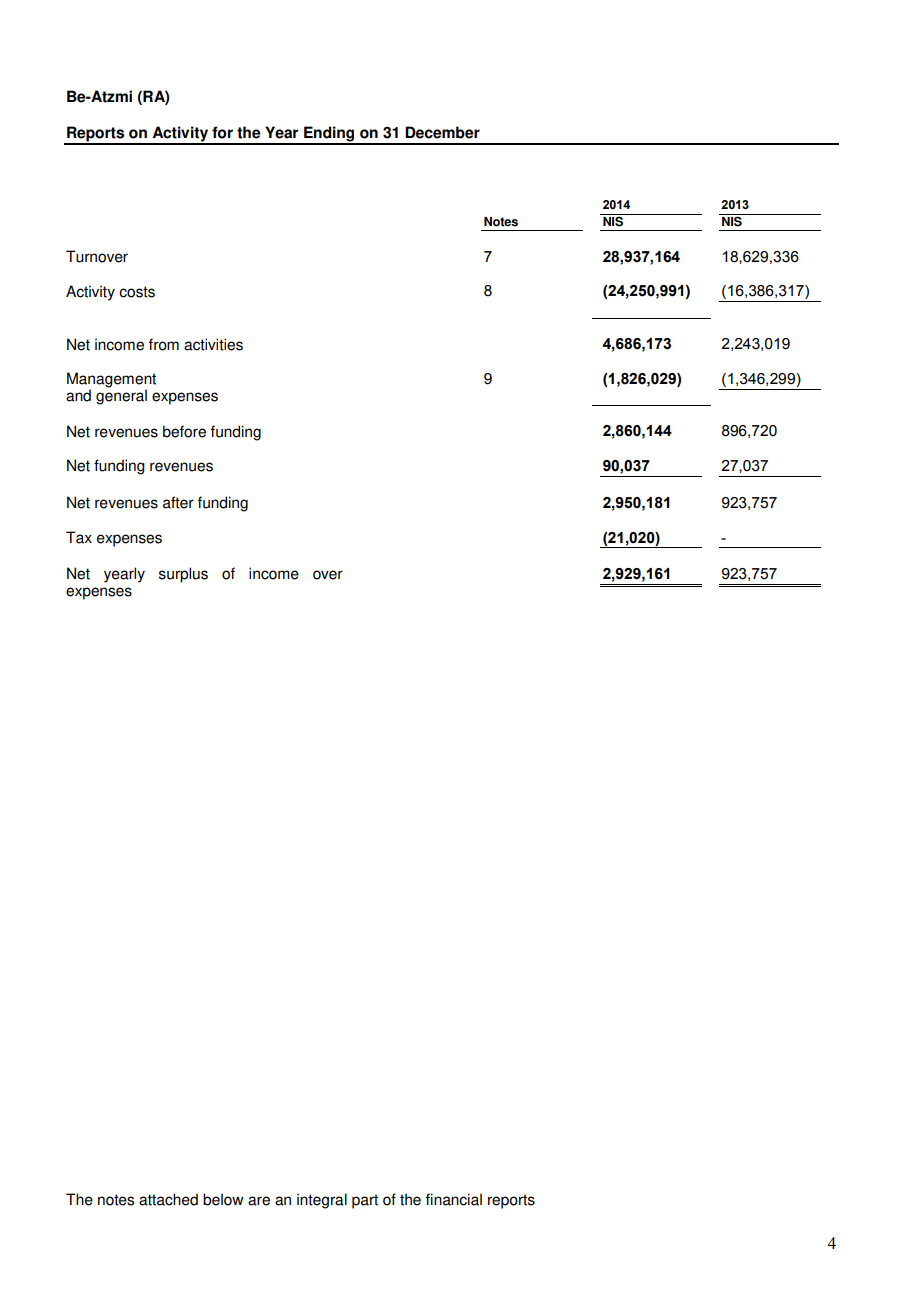 Image resolution: width=924 pixels, height=1308 pixels. I want to click on below, so click(223, 1199).
